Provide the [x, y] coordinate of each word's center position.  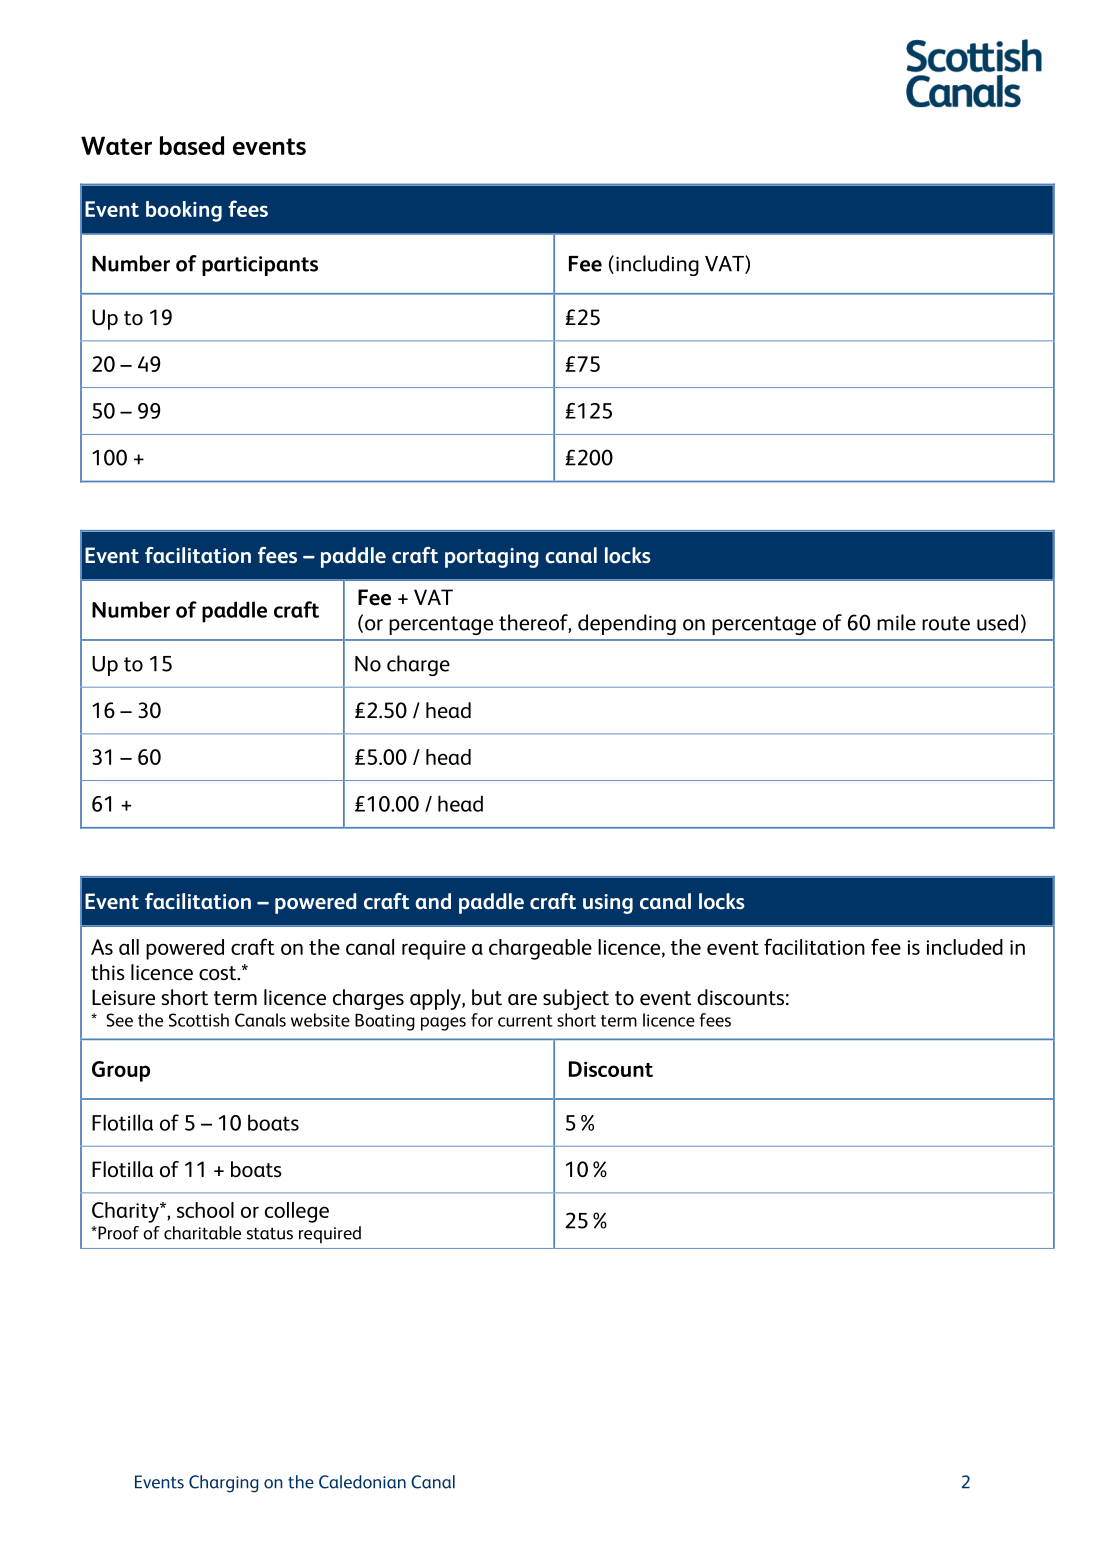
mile [896, 622]
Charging [224, 1484]
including [657, 265]
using [608, 904]
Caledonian [362, 1482]
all [129, 947]
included [964, 947]
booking [184, 211]
